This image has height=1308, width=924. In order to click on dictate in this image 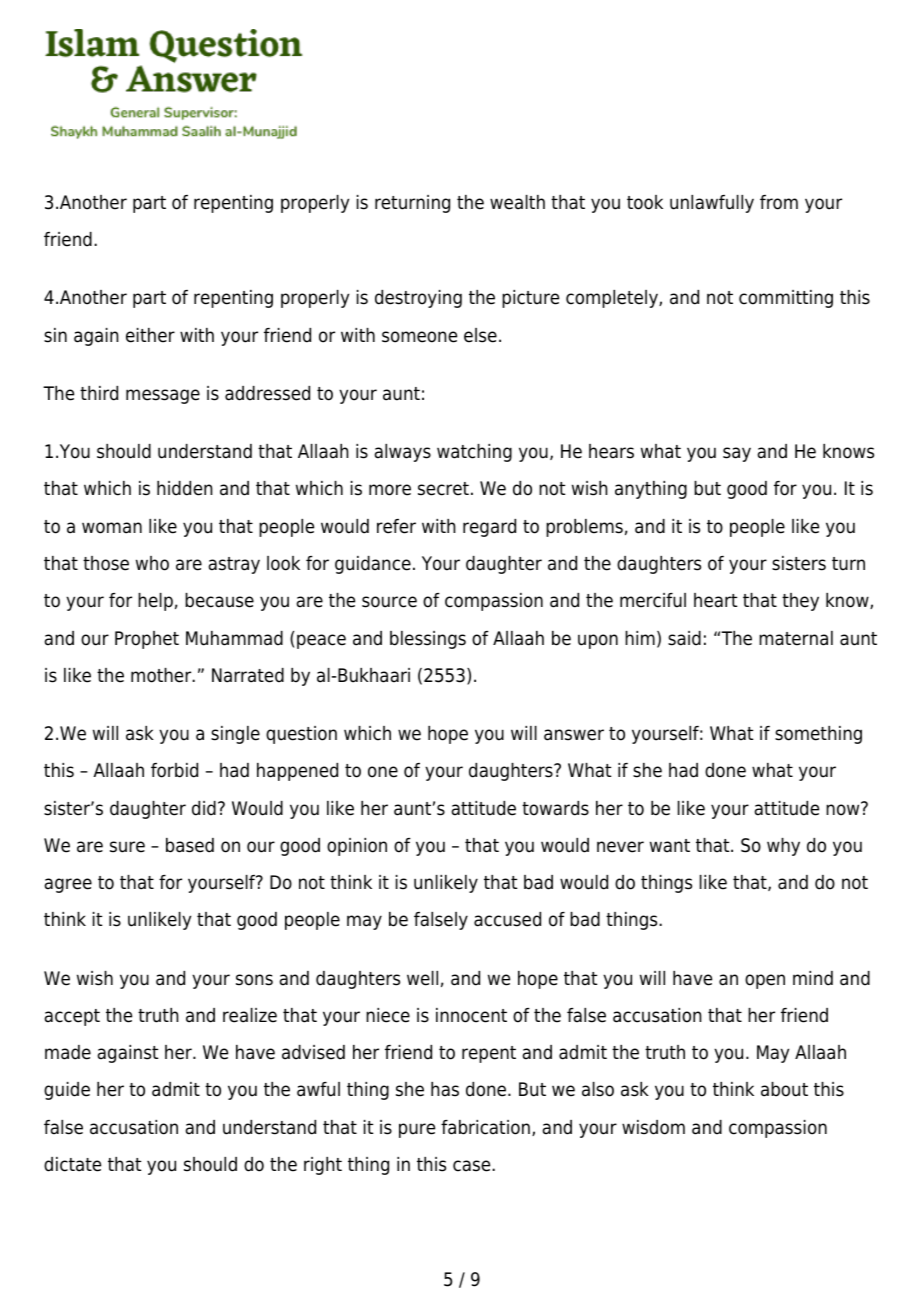, I will do `click(72, 1164)`.
